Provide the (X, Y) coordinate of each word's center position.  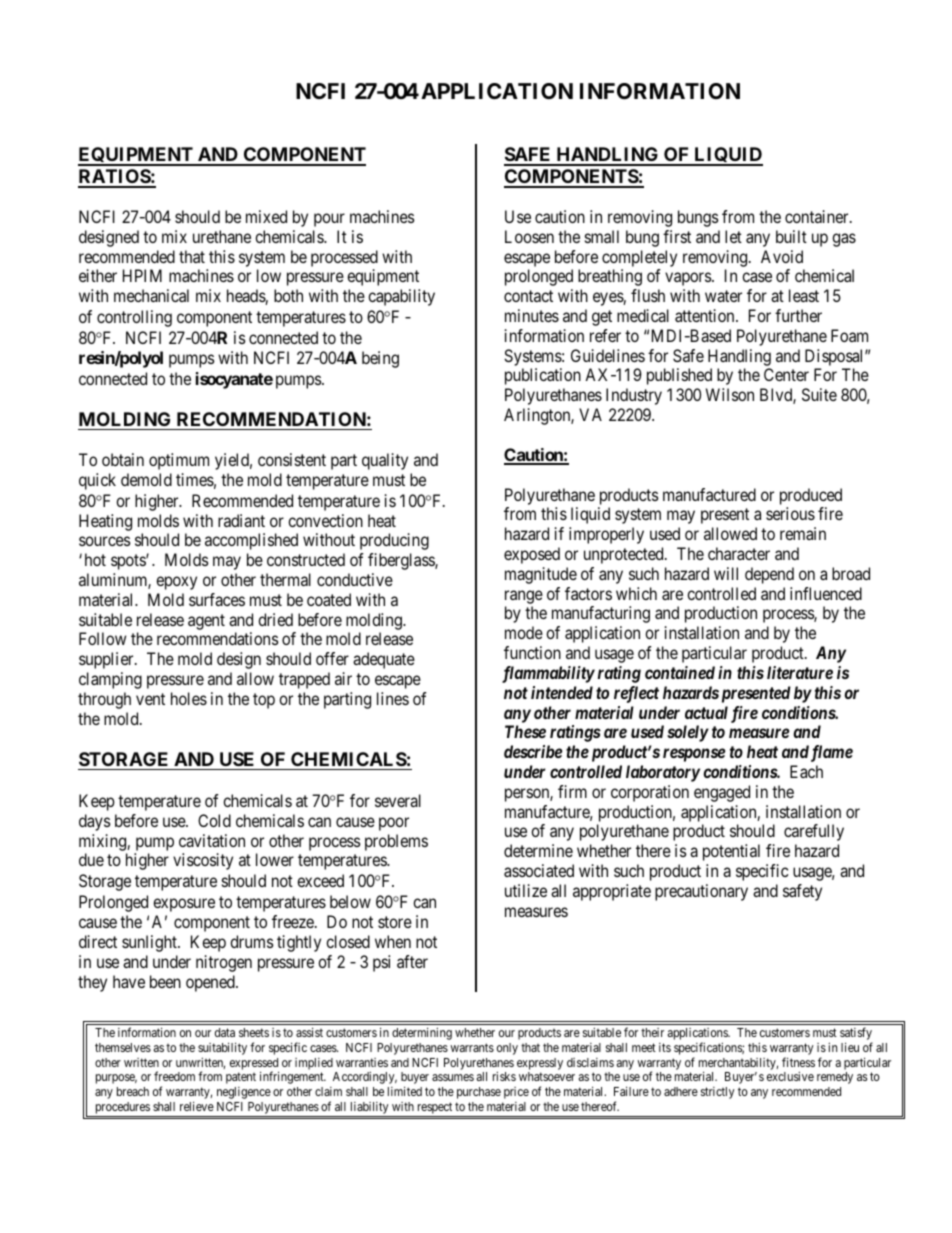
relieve (197, 1106)
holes (189, 698)
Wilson (730, 394)
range (524, 597)
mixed (266, 216)
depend (769, 575)
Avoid (782, 256)
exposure (184, 905)
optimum (179, 461)
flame (832, 753)
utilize (526, 890)
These (525, 731)
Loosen (529, 236)
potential (731, 852)
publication (543, 376)
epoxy (176, 583)
